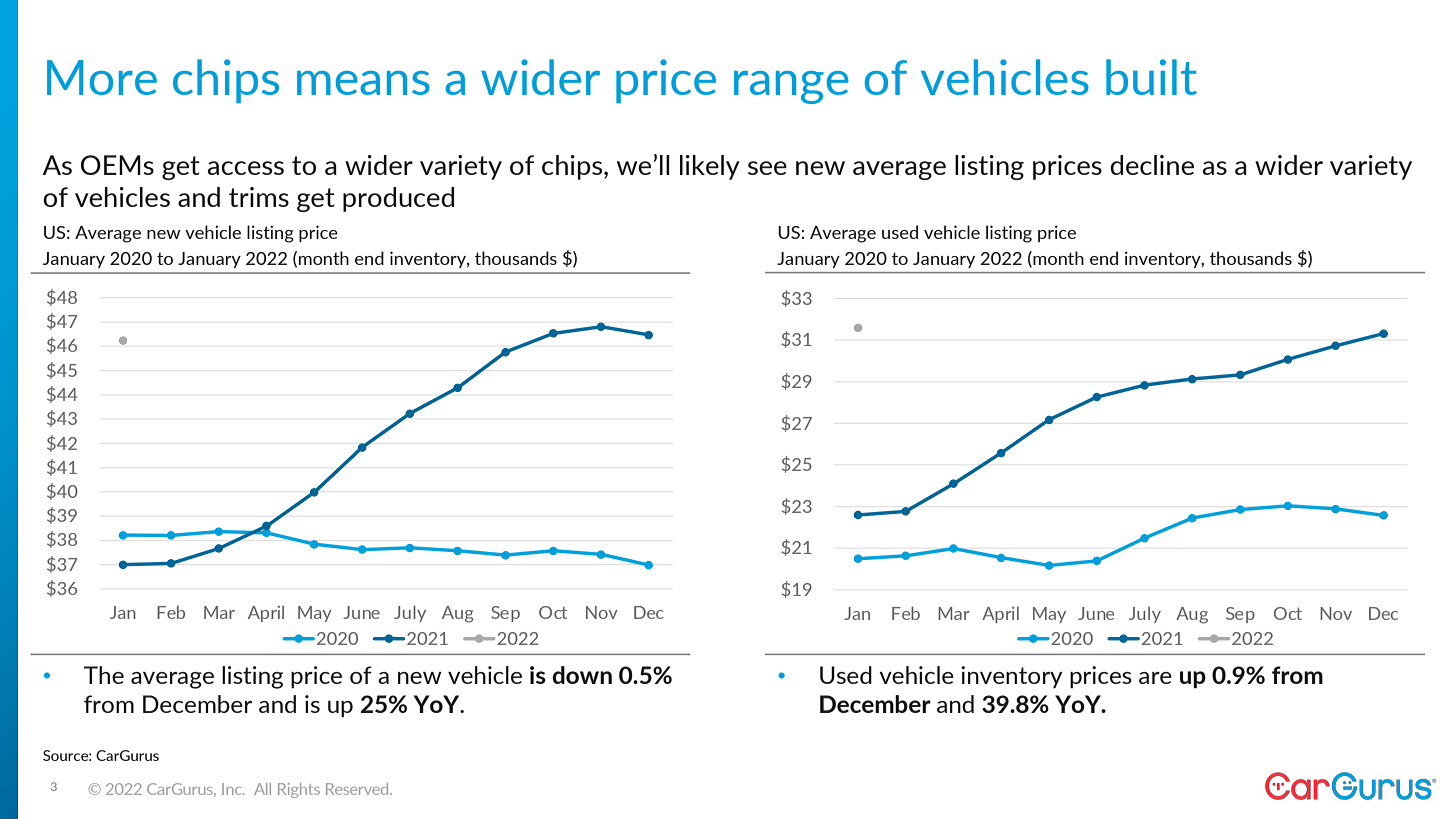  Describe the element at coordinates (582, 675) in the document. I see `down` at that location.
